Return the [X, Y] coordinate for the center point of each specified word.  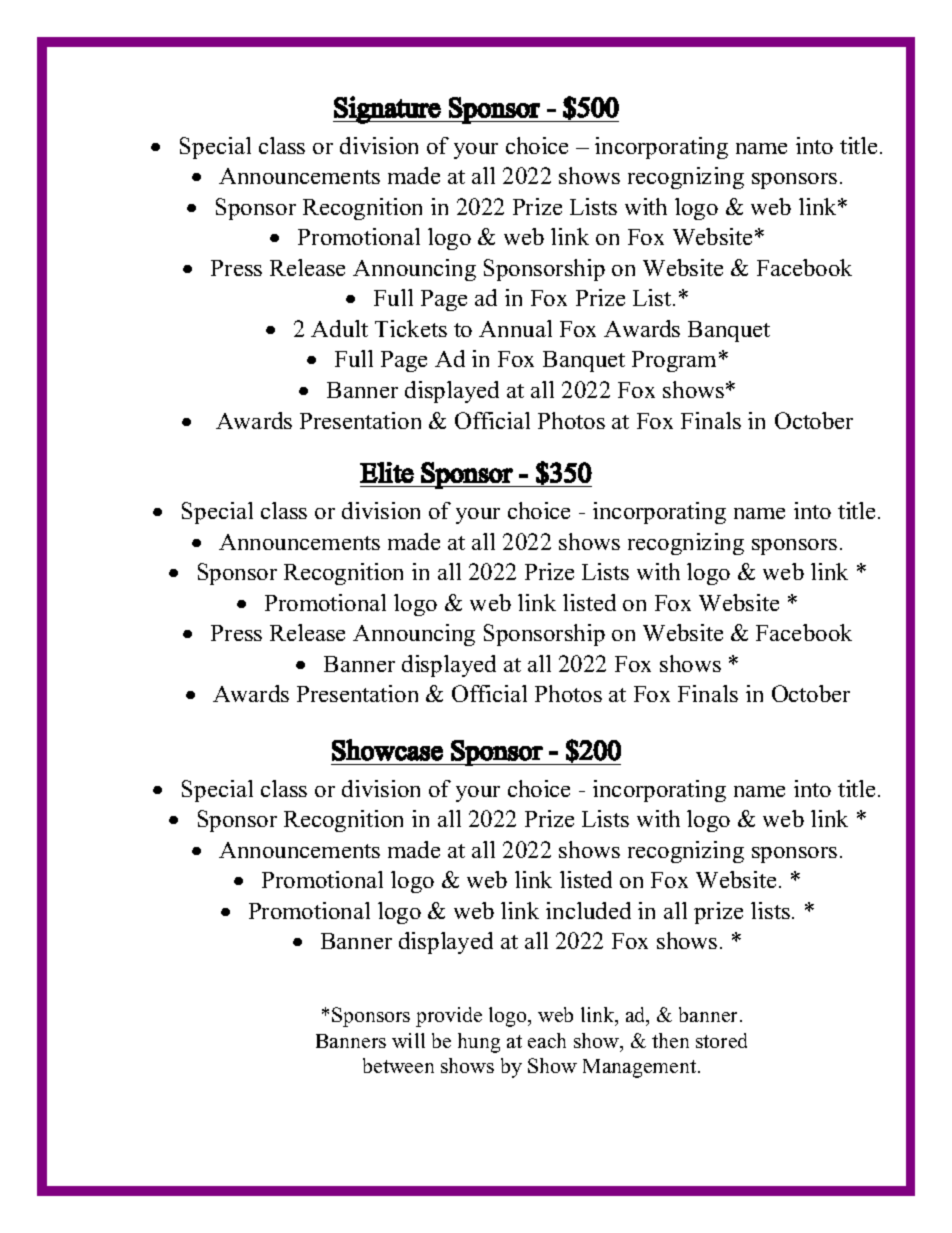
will [408, 1040]
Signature [387, 110]
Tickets [411, 328]
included [588, 910]
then [670, 1040]
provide [449, 1017]
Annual [515, 328]
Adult [339, 328]
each [547, 1040]
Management [641, 1068]
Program [676, 361]
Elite [387, 472]
